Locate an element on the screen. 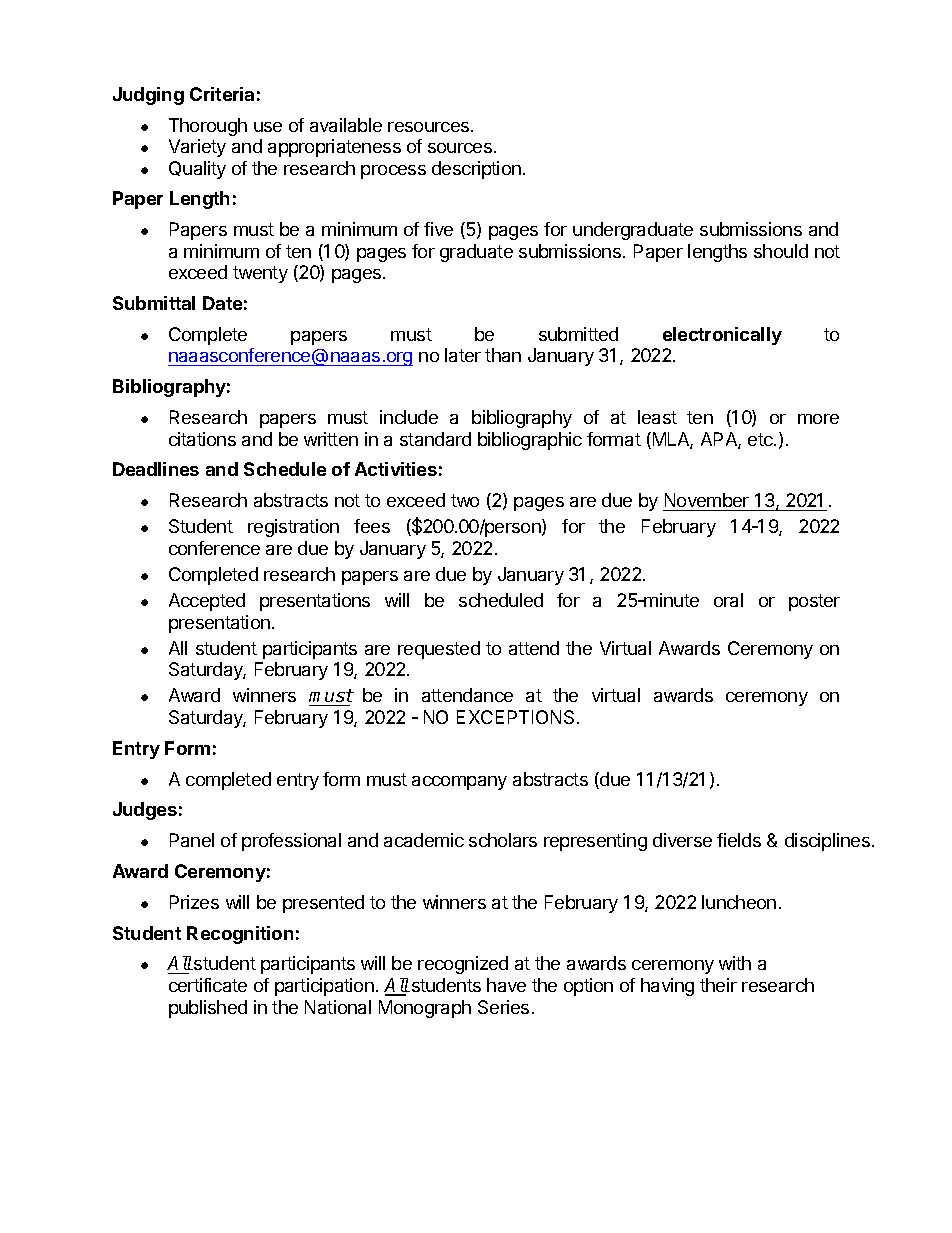 The image size is (952, 1233). certificate is located at coordinates (208, 985).
